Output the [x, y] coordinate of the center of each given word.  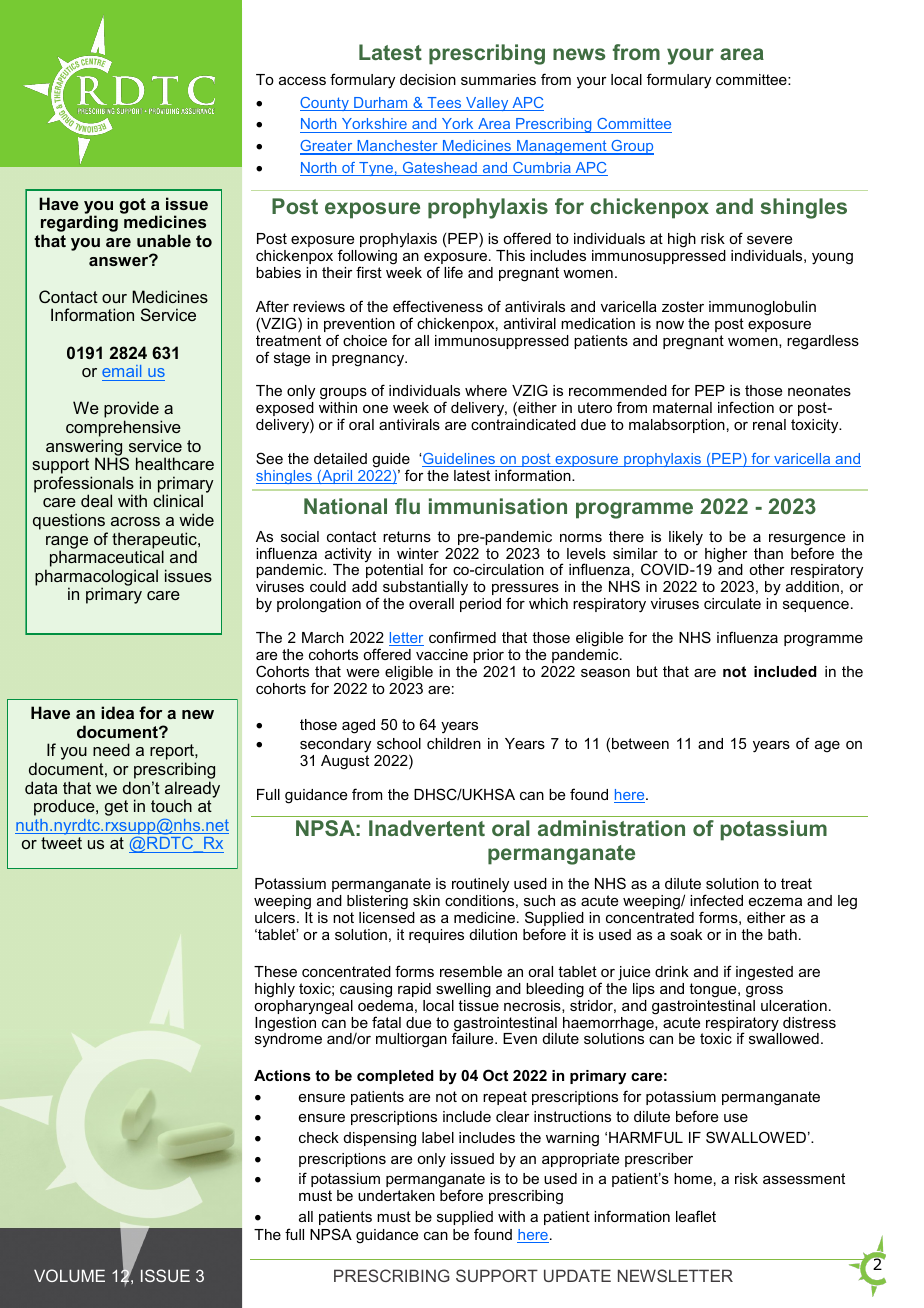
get [116, 808]
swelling [463, 990]
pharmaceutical [108, 560]
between [640, 743]
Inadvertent [427, 828]
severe [769, 240]
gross [764, 992]
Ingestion [285, 1025]
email [121, 371]
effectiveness [438, 306]
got [132, 206]
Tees [444, 104]
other [767, 569]
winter [418, 553]
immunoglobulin [762, 308]
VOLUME [69, 1275]
